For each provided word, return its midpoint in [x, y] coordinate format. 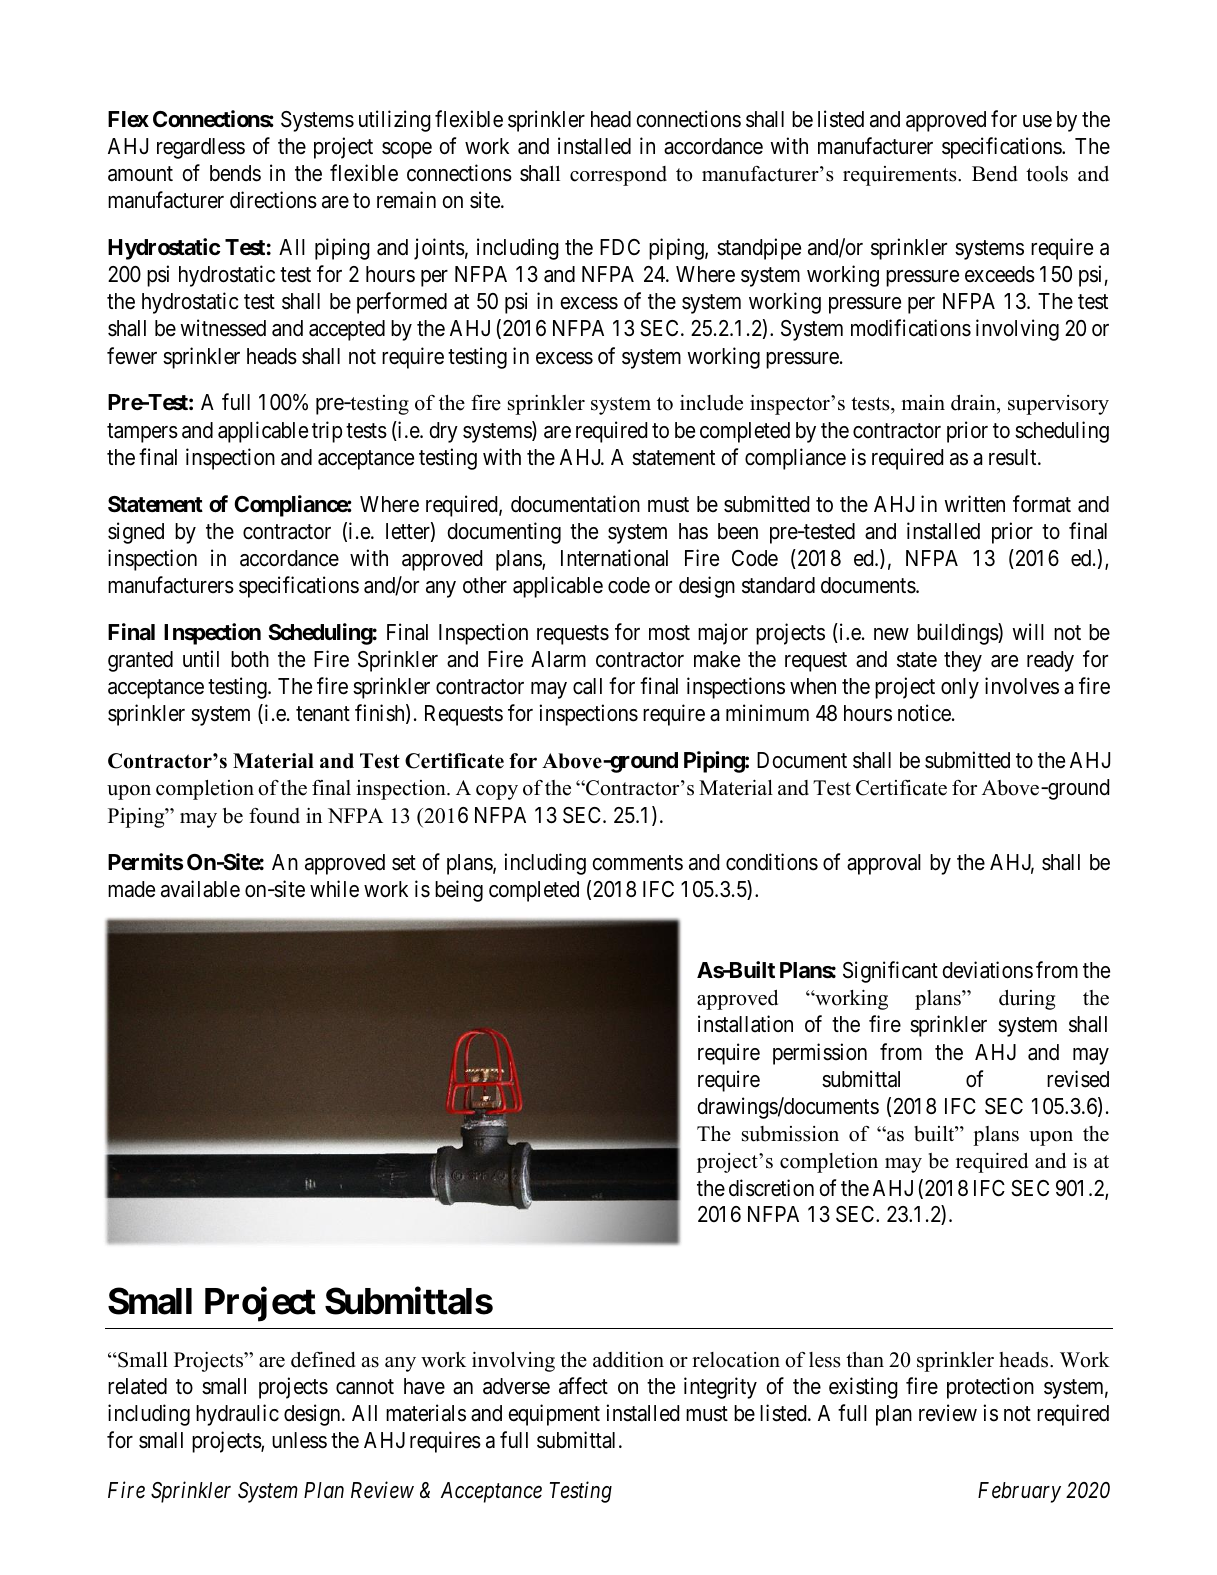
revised [1078, 1079]
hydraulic [237, 1415]
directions [273, 200]
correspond [618, 176]
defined [323, 1359]
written [974, 504]
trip [327, 432]
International [614, 558]
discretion [771, 1188]
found [274, 816]
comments [637, 863]
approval [884, 864]
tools [1047, 174]
